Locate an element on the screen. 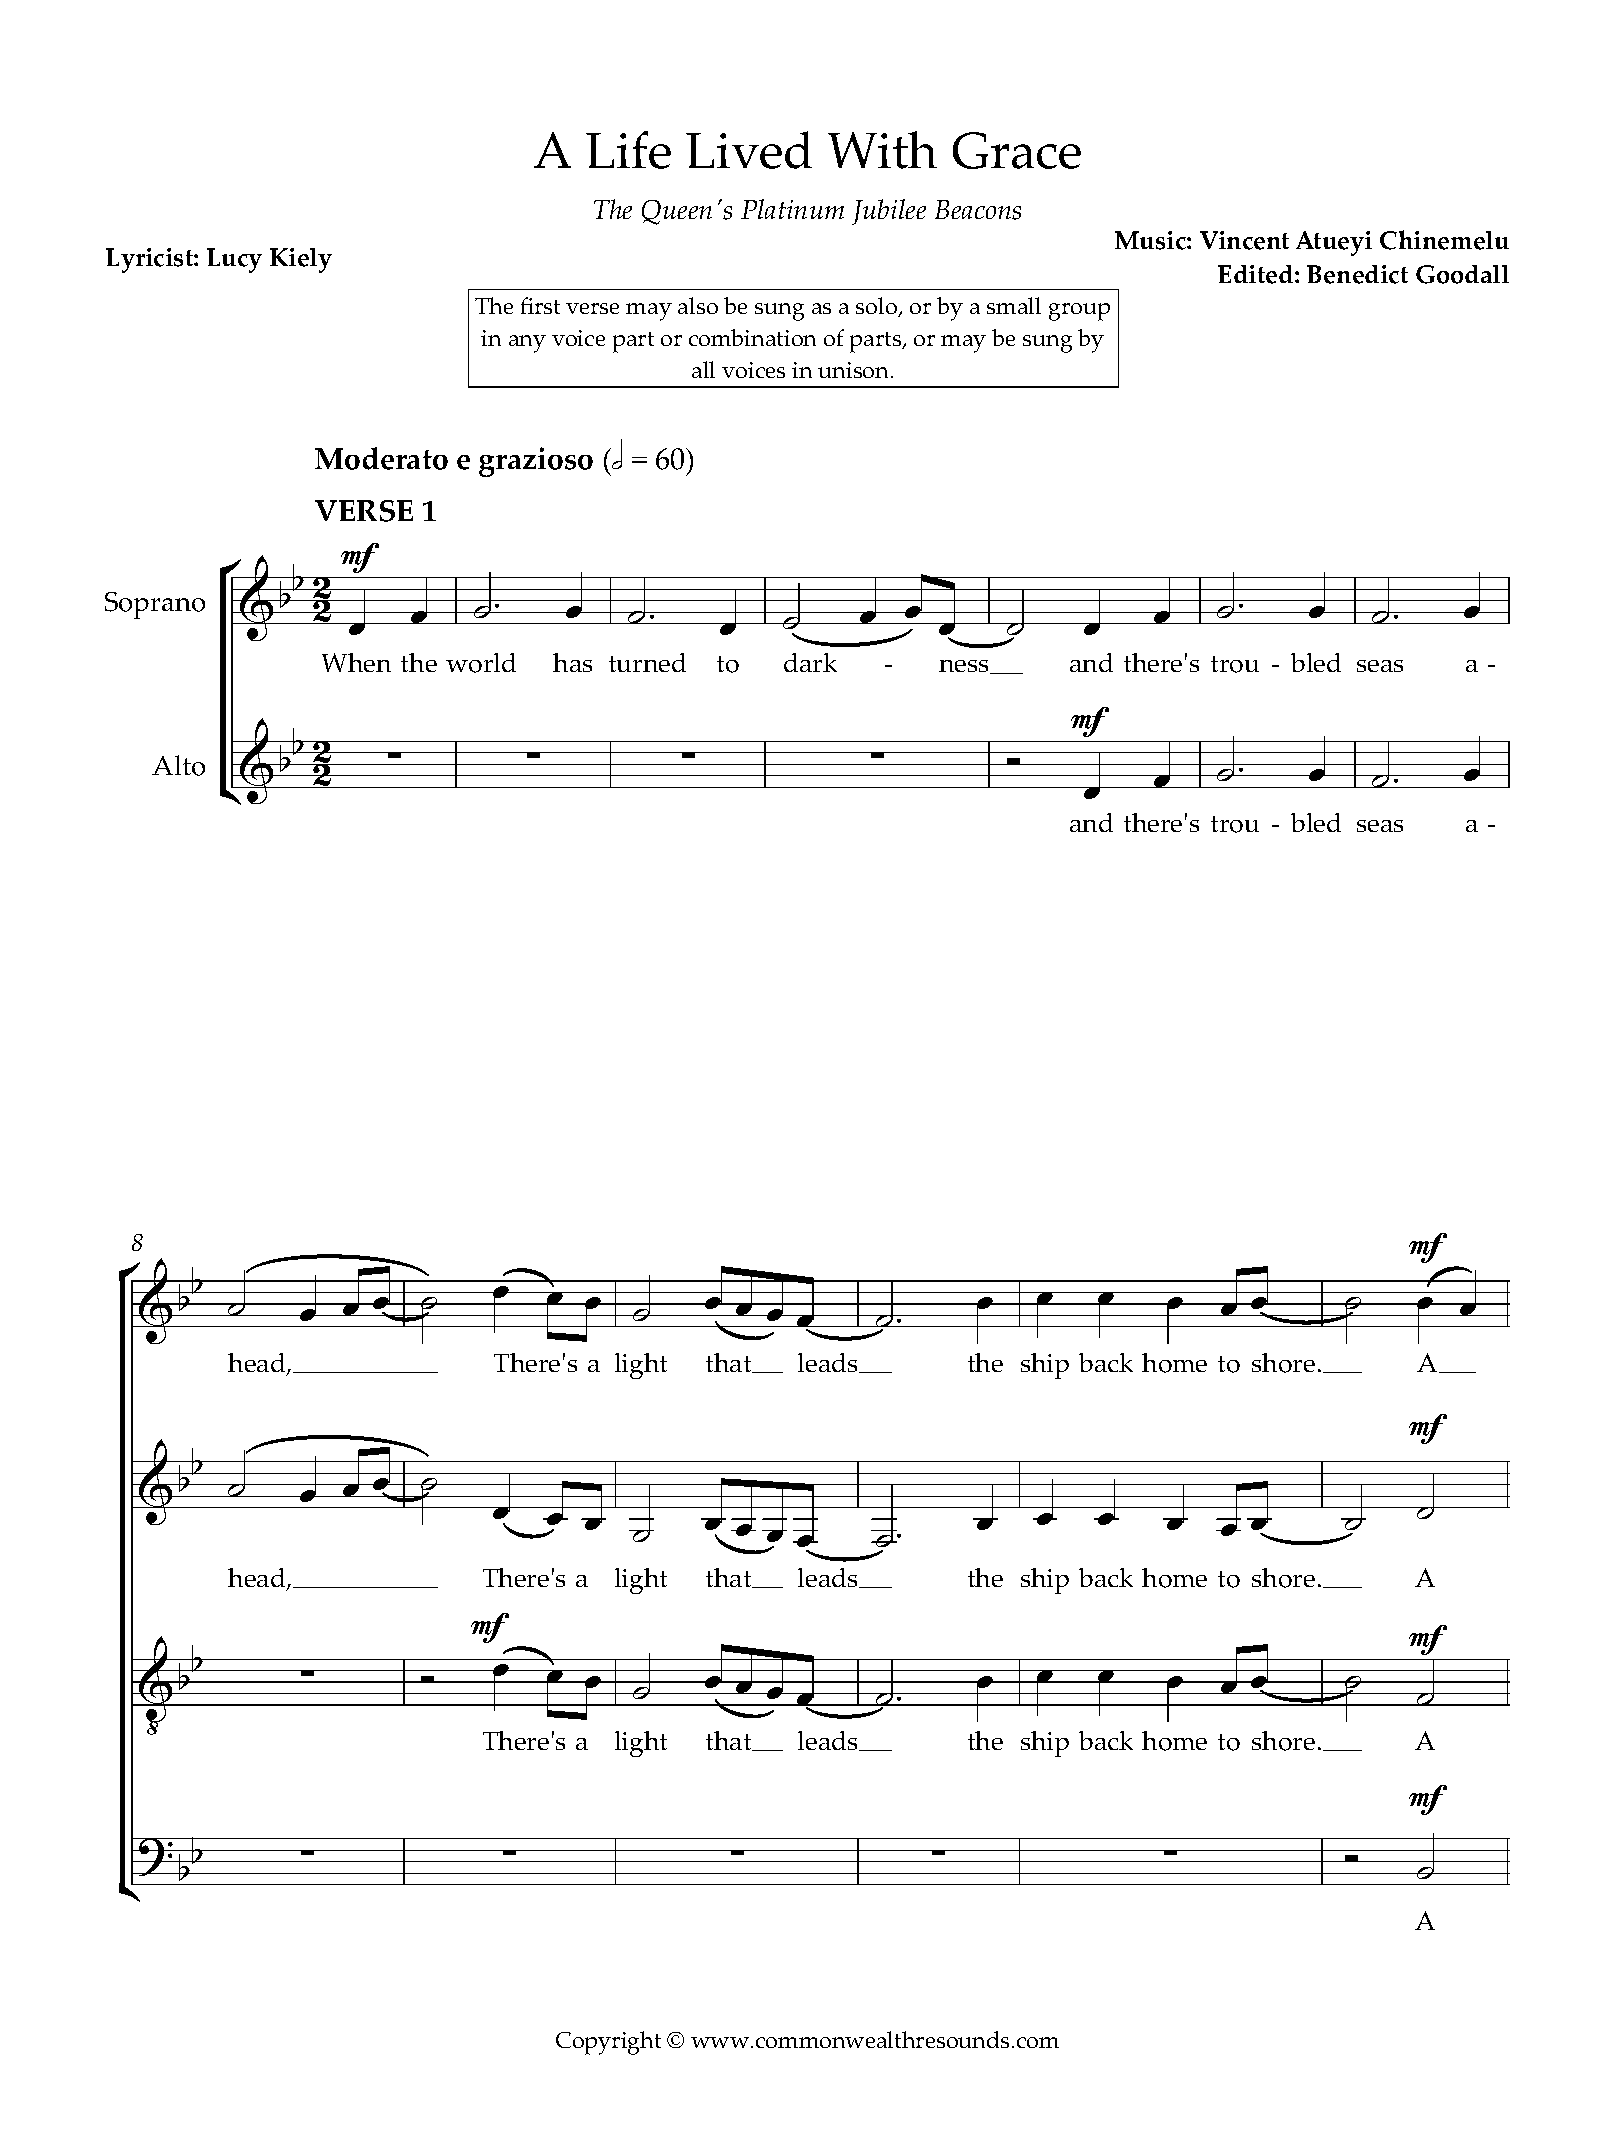  Lucy is located at coordinates (234, 260).
